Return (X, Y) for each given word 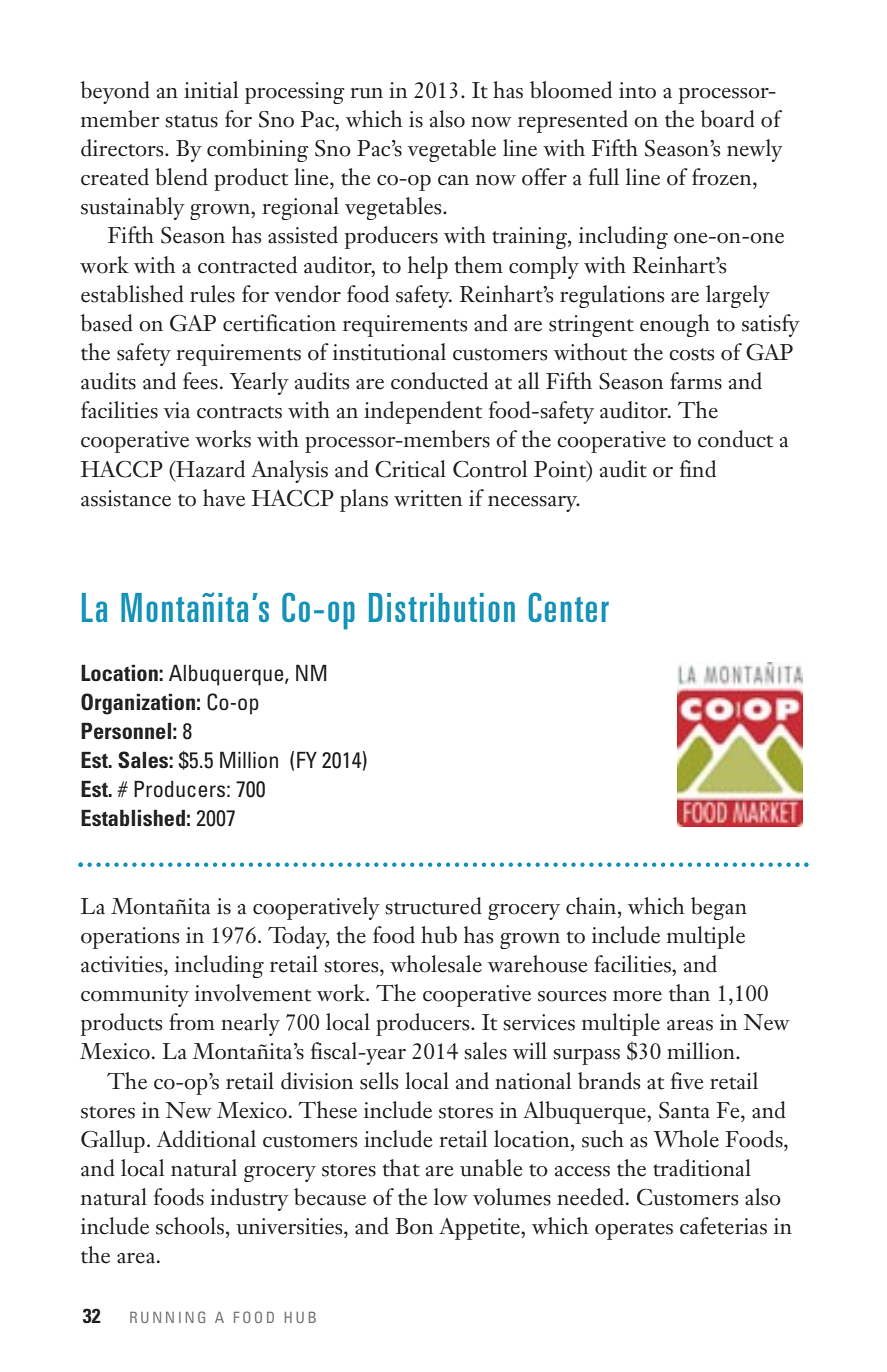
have (224, 498)
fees (200, 381)
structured (433, 906)
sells (379, 1081)
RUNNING (167, 1317)
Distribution (442, 607)
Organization (138, 704)
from (192, 1022)
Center (569, 607)
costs (691, 354)
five (687, 1081)
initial (211, 90)
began (719, 908)
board (728, 119)
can (453, 180)
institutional (389, 352)
